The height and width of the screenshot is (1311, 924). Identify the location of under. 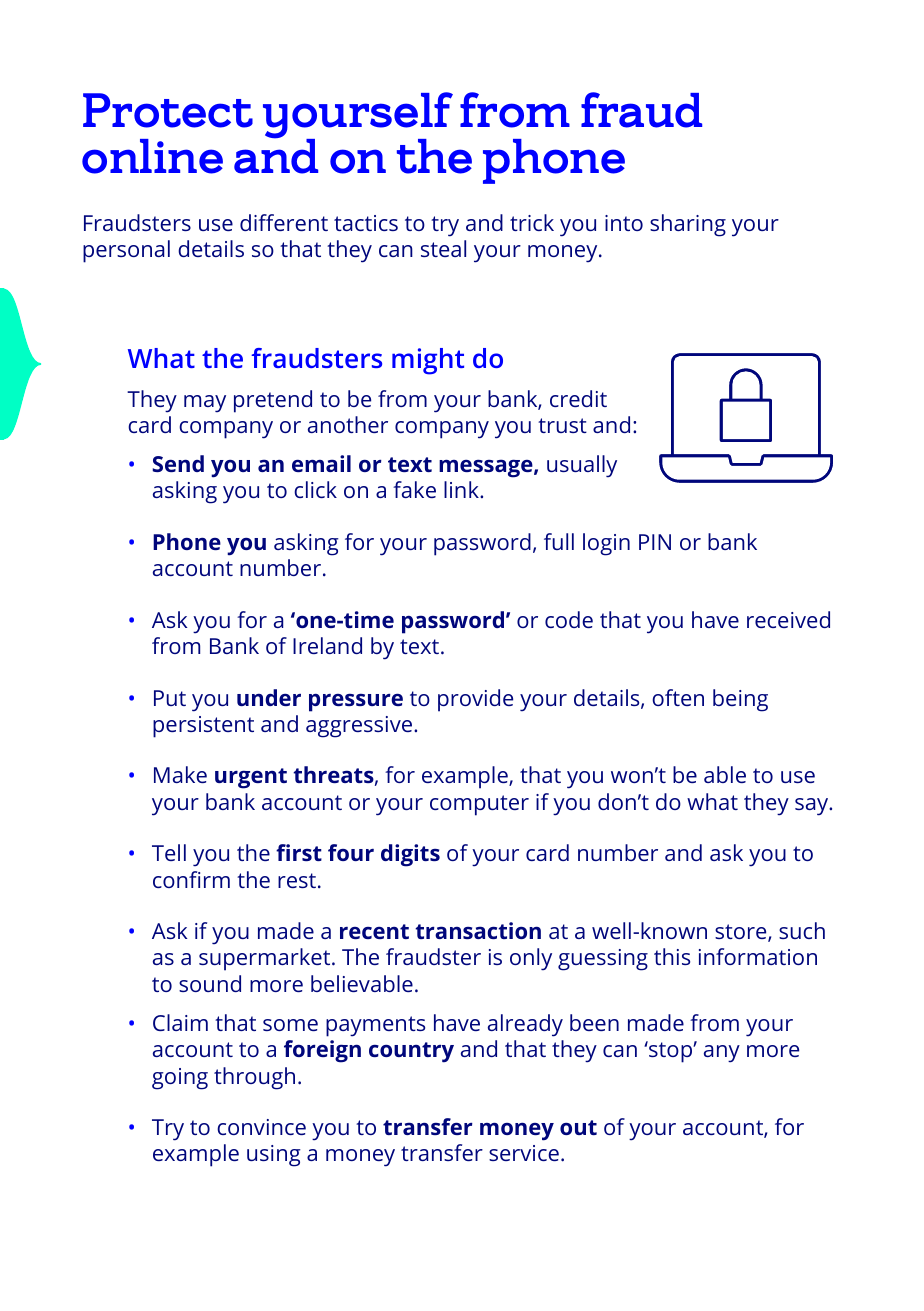
(269, 697).
